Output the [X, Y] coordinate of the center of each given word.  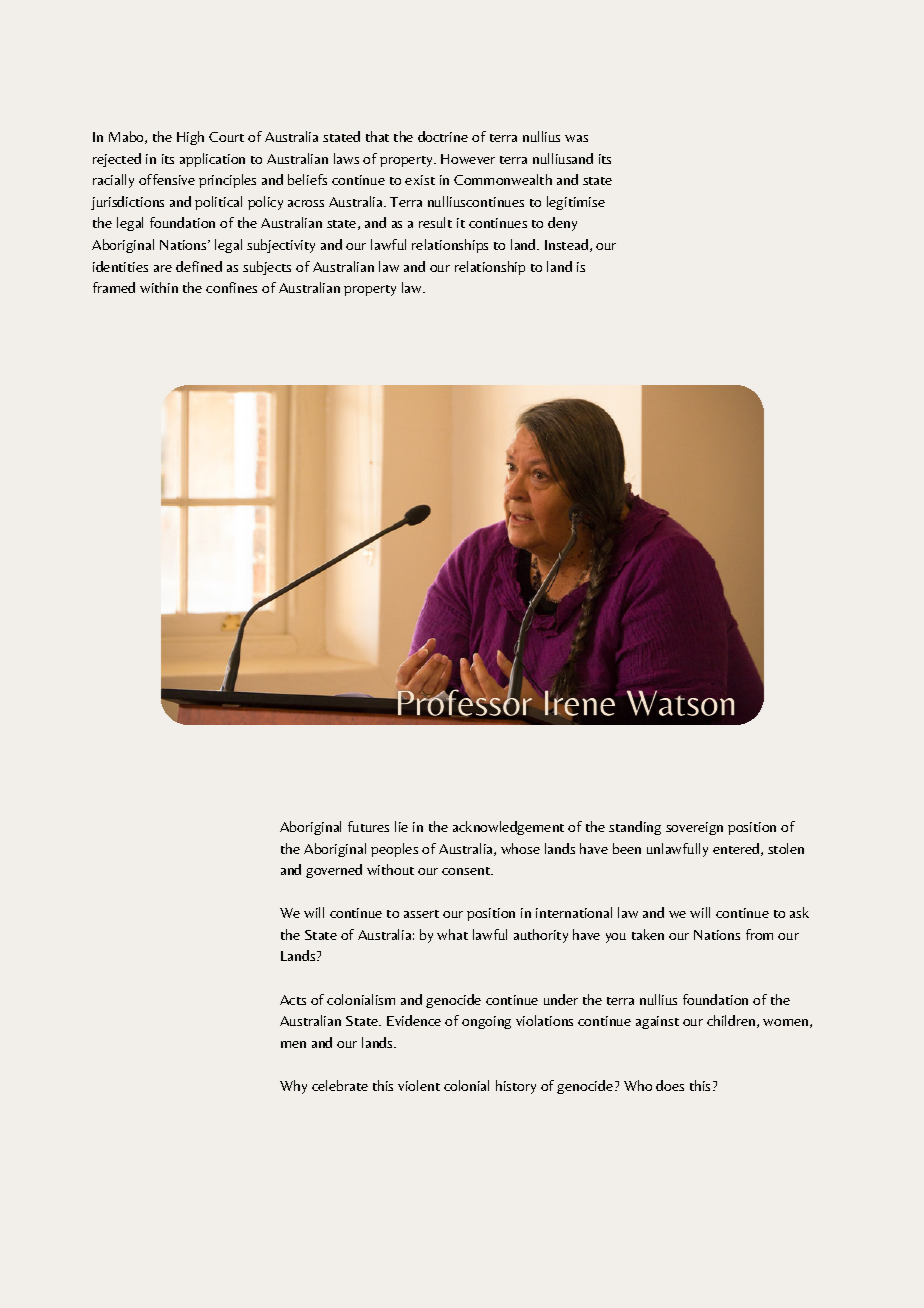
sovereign [694, 828]
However [468, 159]
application [212, 160]
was [576, 138]
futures [368, 826]
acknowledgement [508, 828]
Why [293, 1087]
